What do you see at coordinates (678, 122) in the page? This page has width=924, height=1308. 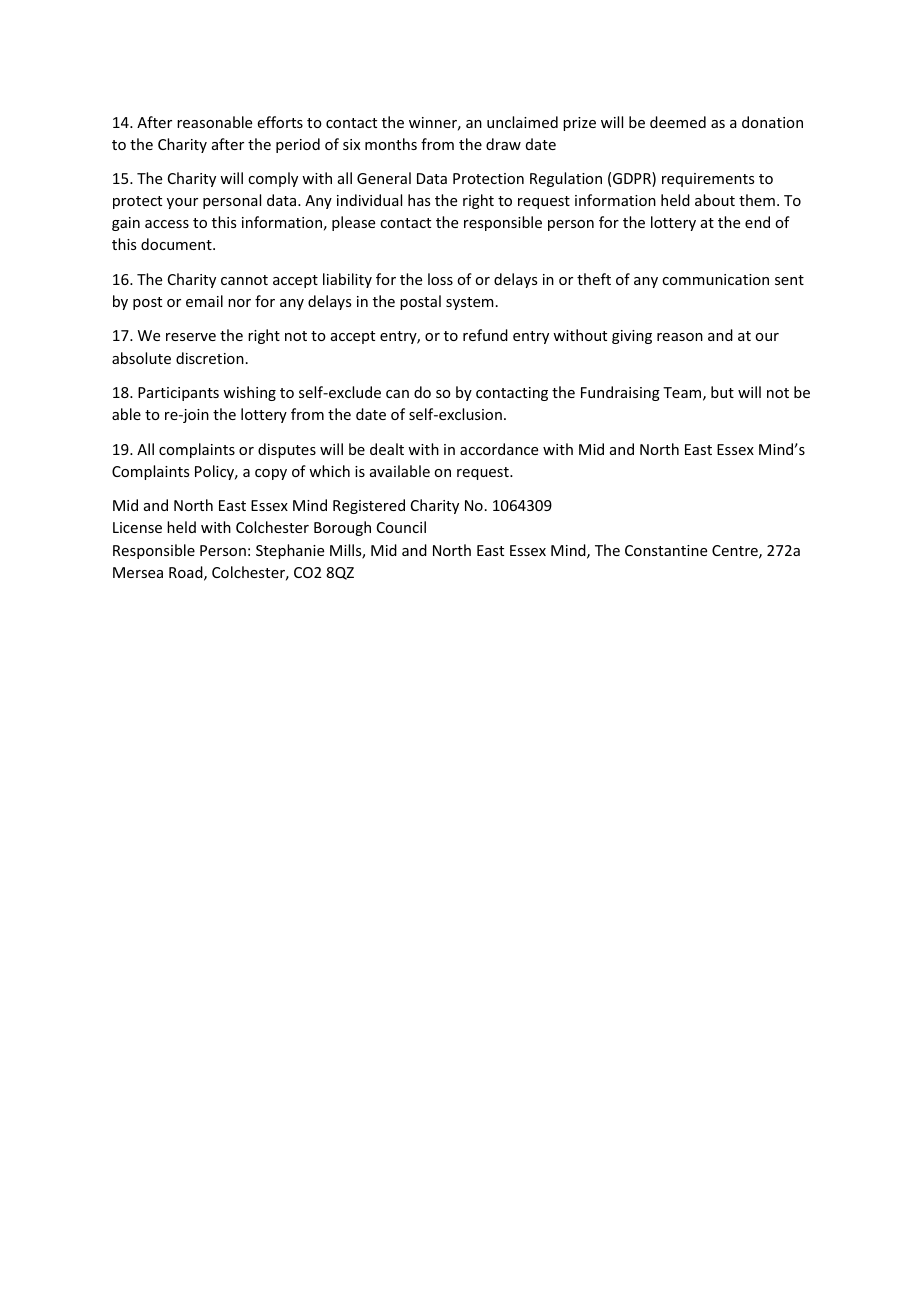 I see `deemed` at bounding box center [678, 122].
